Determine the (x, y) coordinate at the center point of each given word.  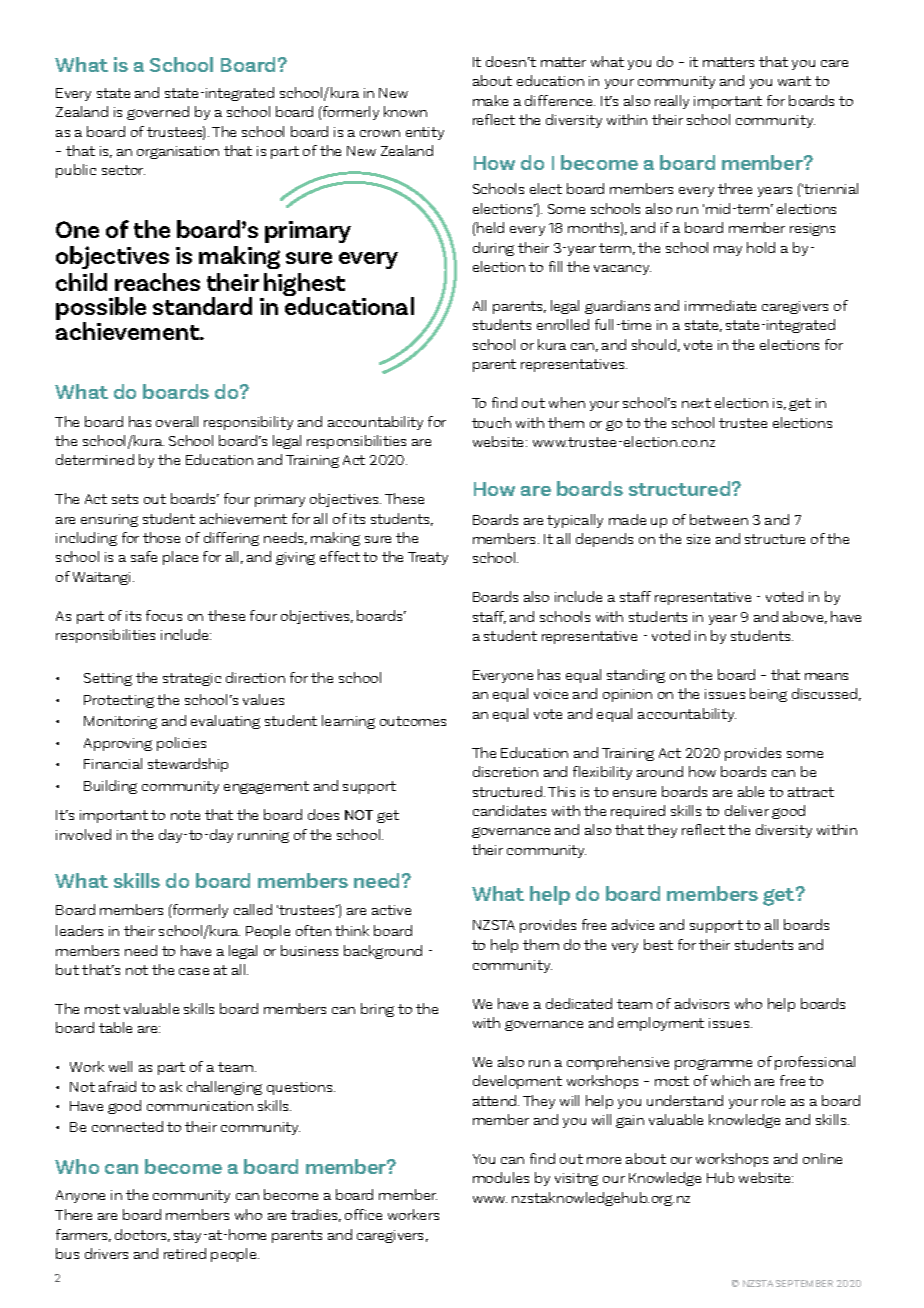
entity (425, 133)
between (719, 519)
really (672, 102)
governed (158, 113)
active (391, 910)
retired (185, 1253)
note (185, 815)
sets (125, 499)
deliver (747, 810)
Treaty (428, 558)
